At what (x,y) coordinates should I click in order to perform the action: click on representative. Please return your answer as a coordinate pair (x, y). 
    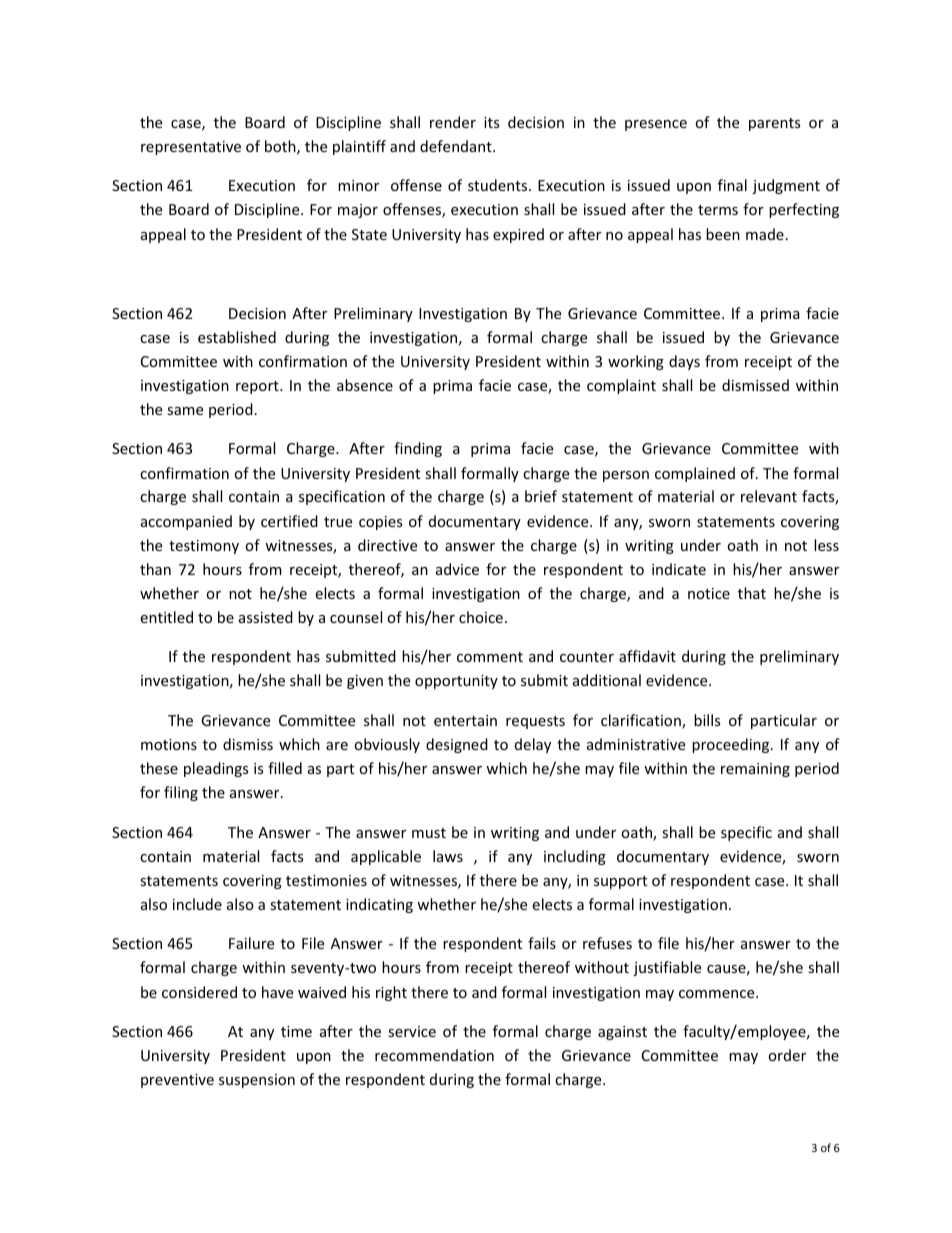
    Looking at the image, I should click on (191, 148).
